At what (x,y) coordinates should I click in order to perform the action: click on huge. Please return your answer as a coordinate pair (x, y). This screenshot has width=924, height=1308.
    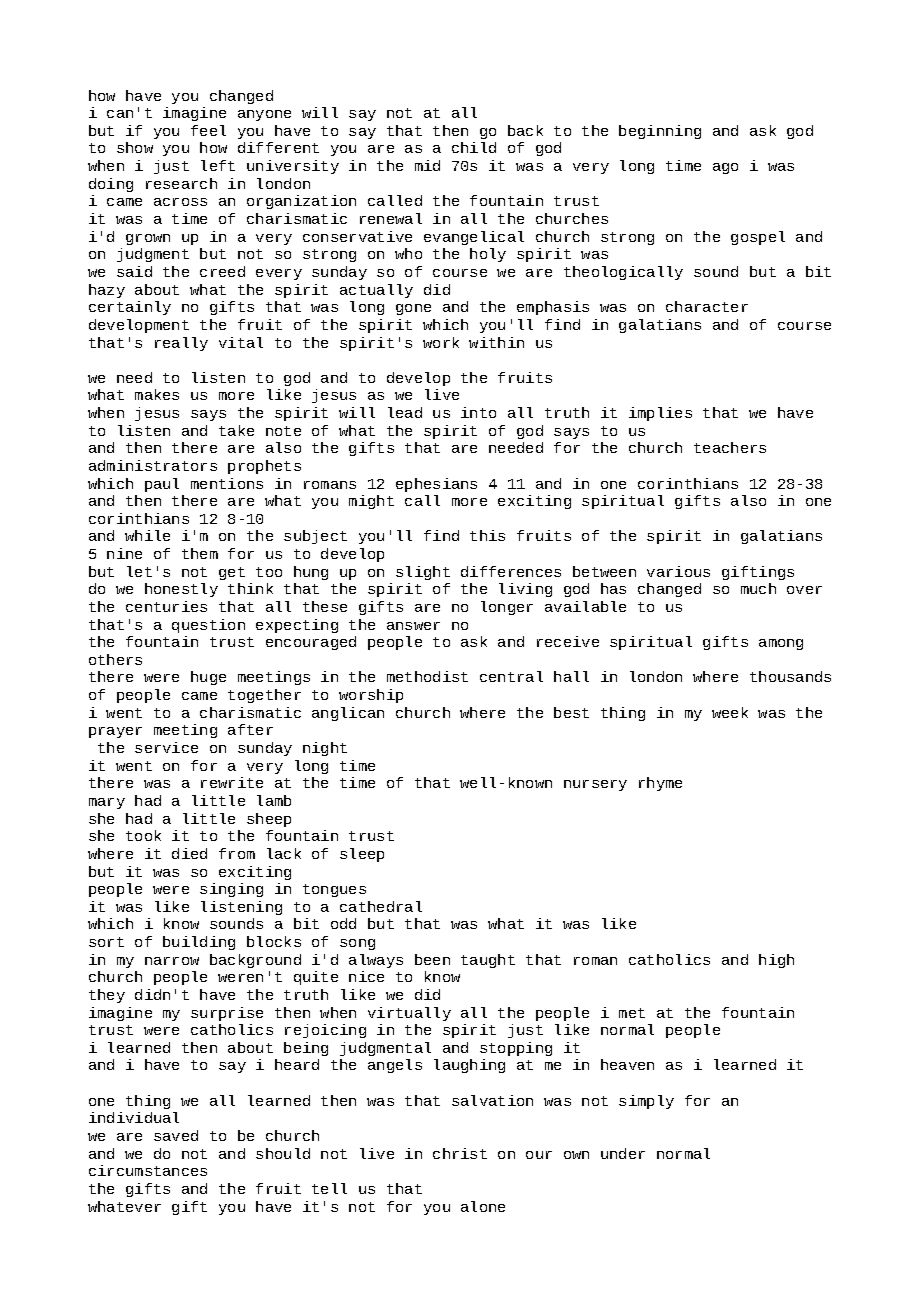
    Looking at the image, I should click on (208, 678).
